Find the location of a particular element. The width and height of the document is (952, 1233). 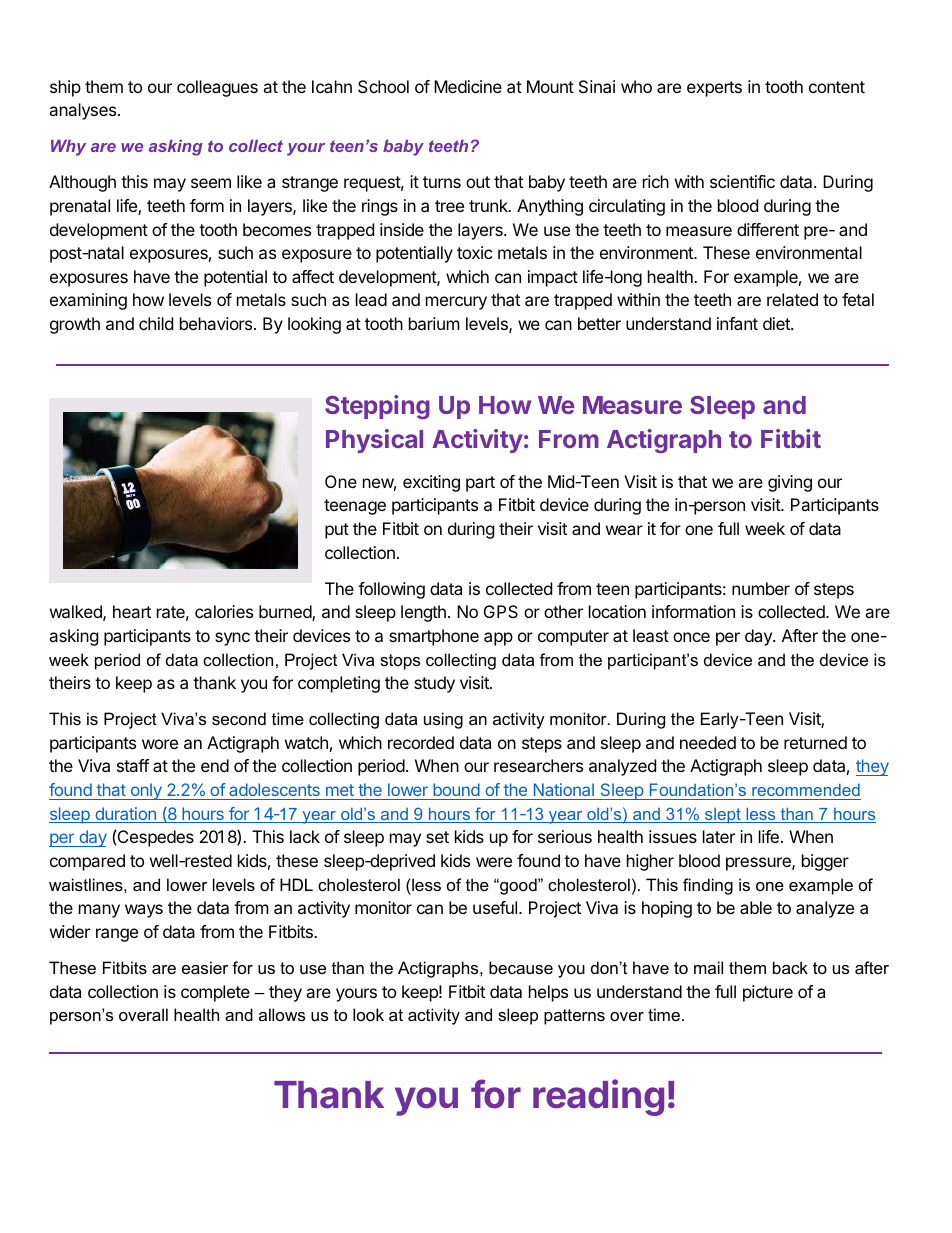

GPS is located at coordinates (501, 611).
